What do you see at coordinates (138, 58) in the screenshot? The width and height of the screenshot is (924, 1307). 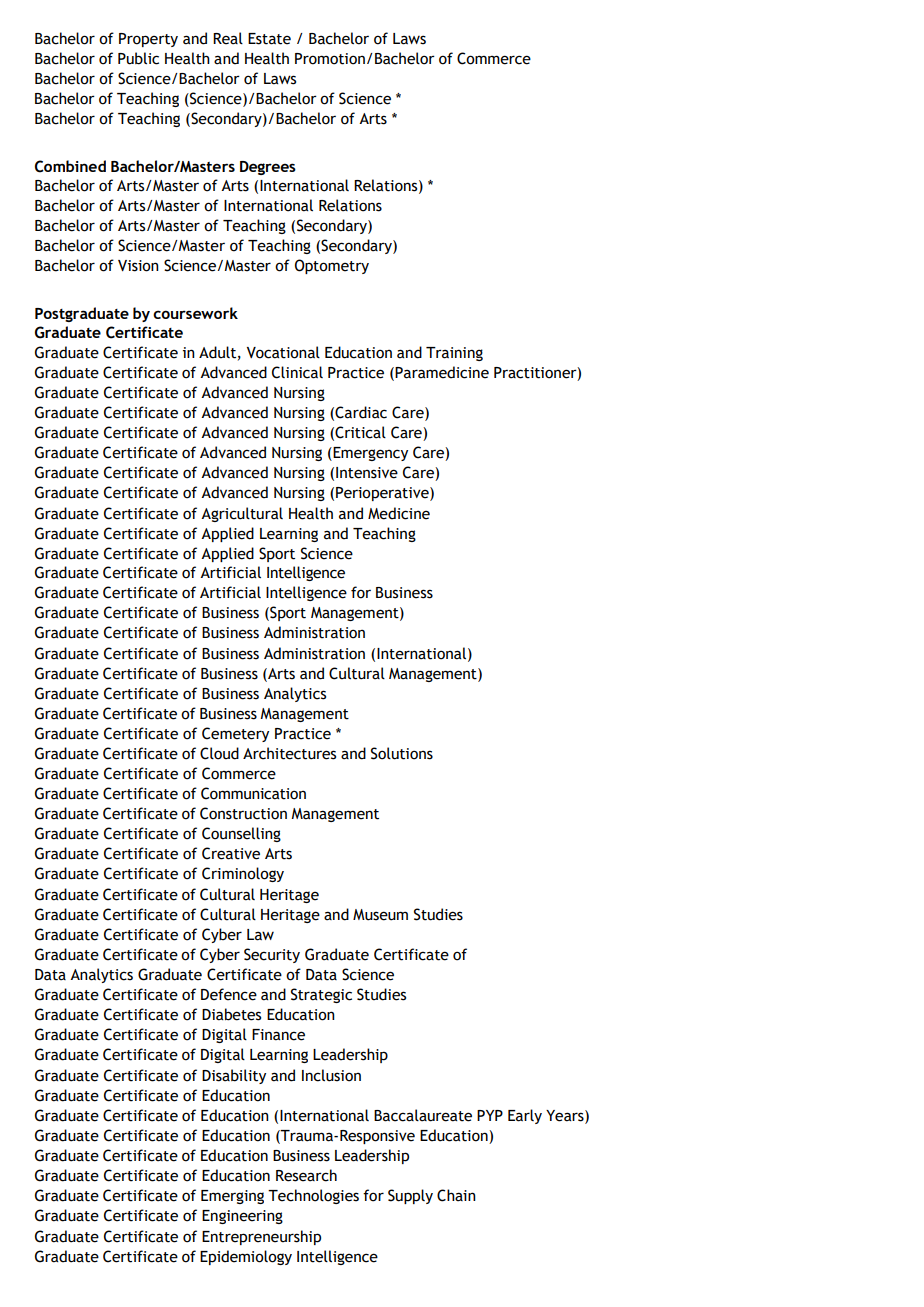 I see `Public` at bounding box center [138, 58].
